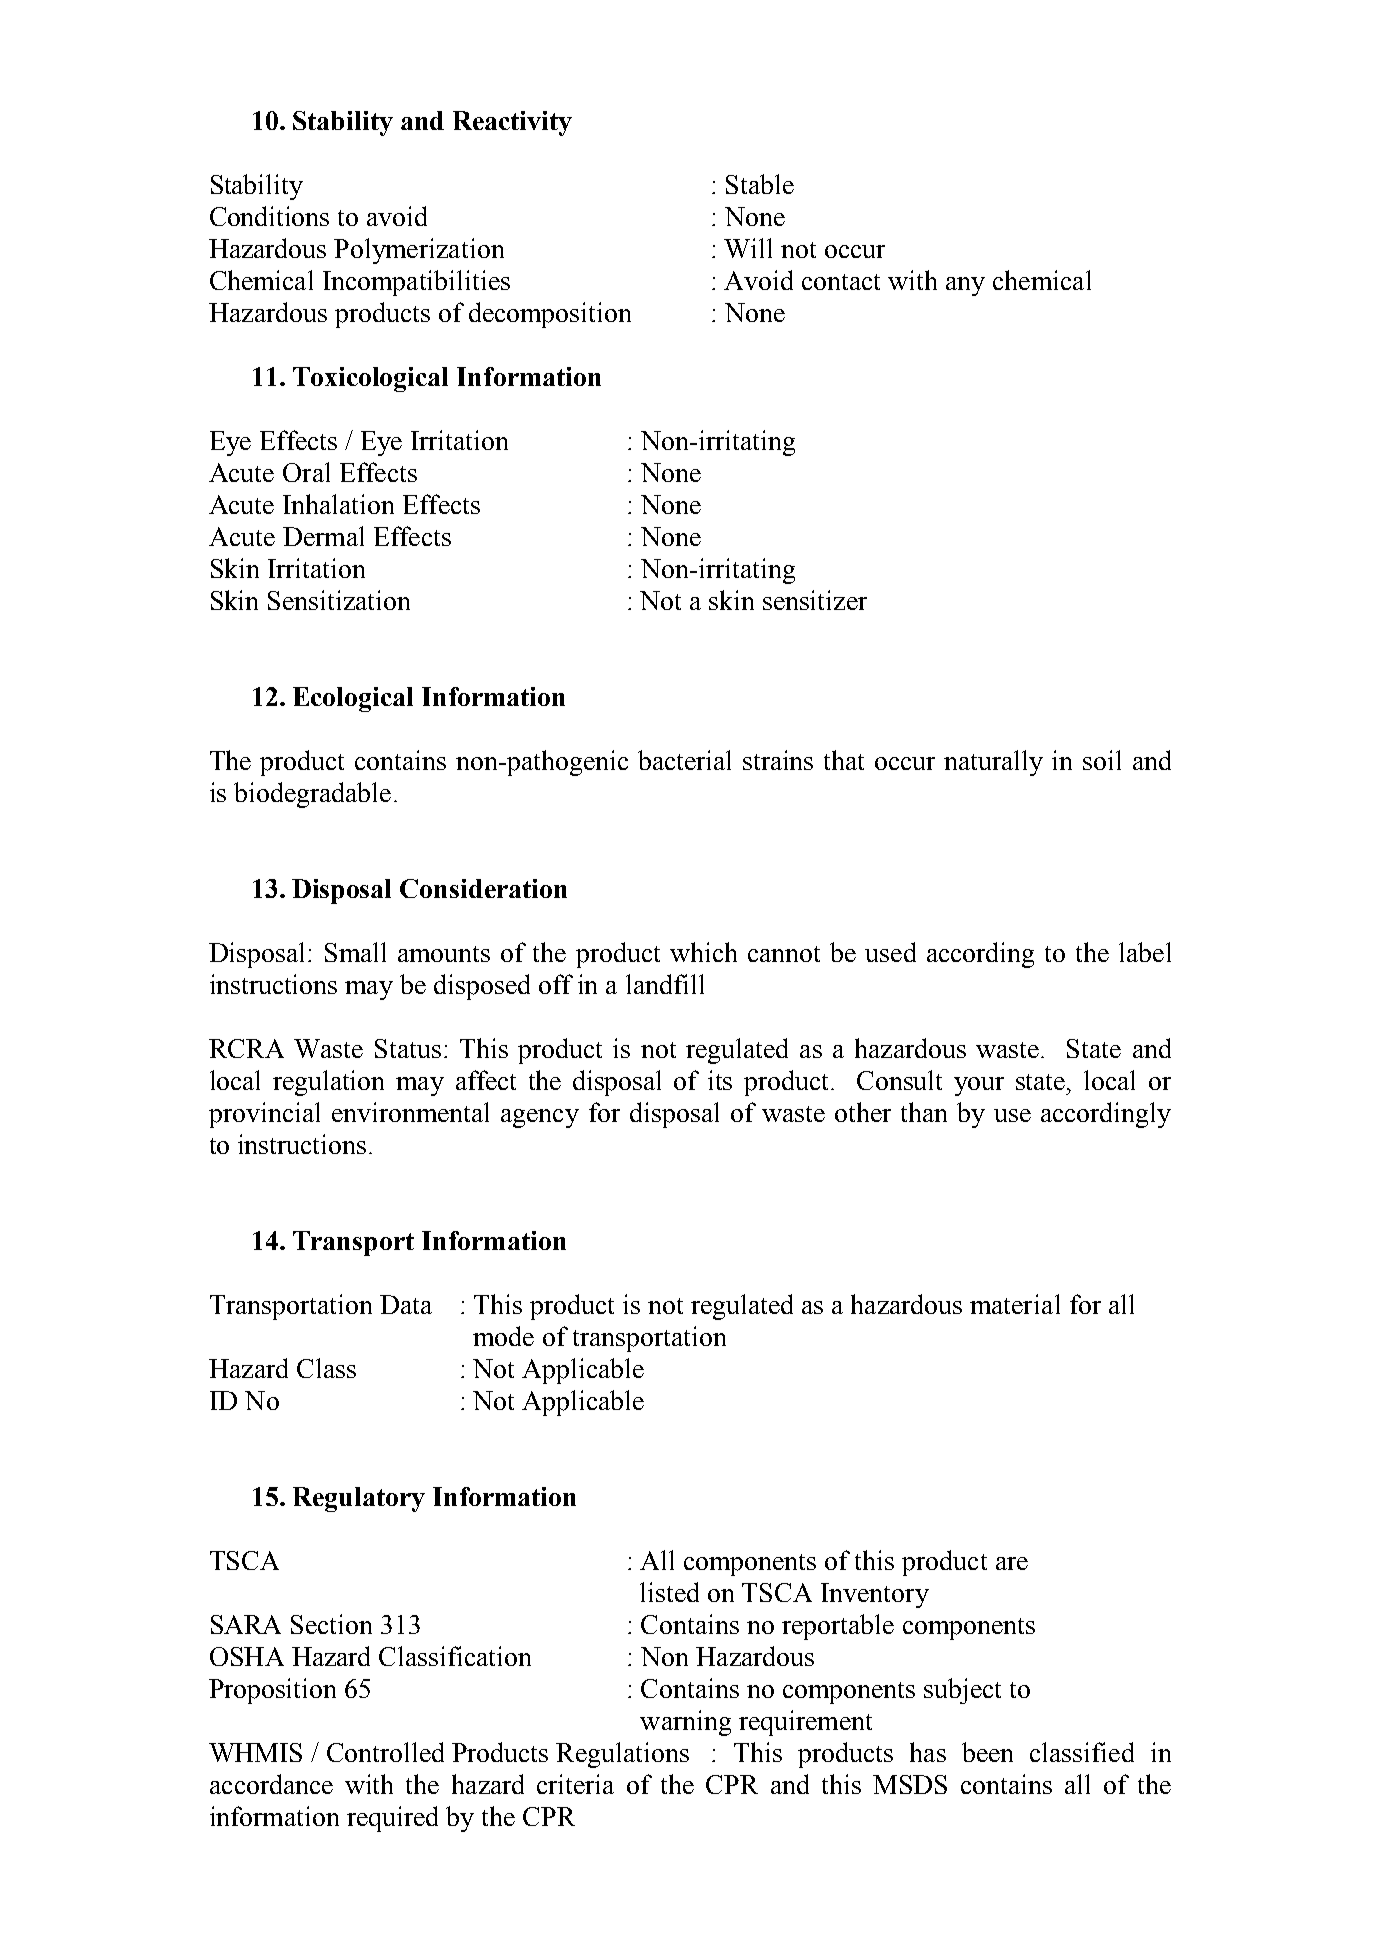 This image has width=1380, height=1952. What do you see at coordinates (269, 216) in the image?
I see `Conditions` at bounding box center [269, 216].
